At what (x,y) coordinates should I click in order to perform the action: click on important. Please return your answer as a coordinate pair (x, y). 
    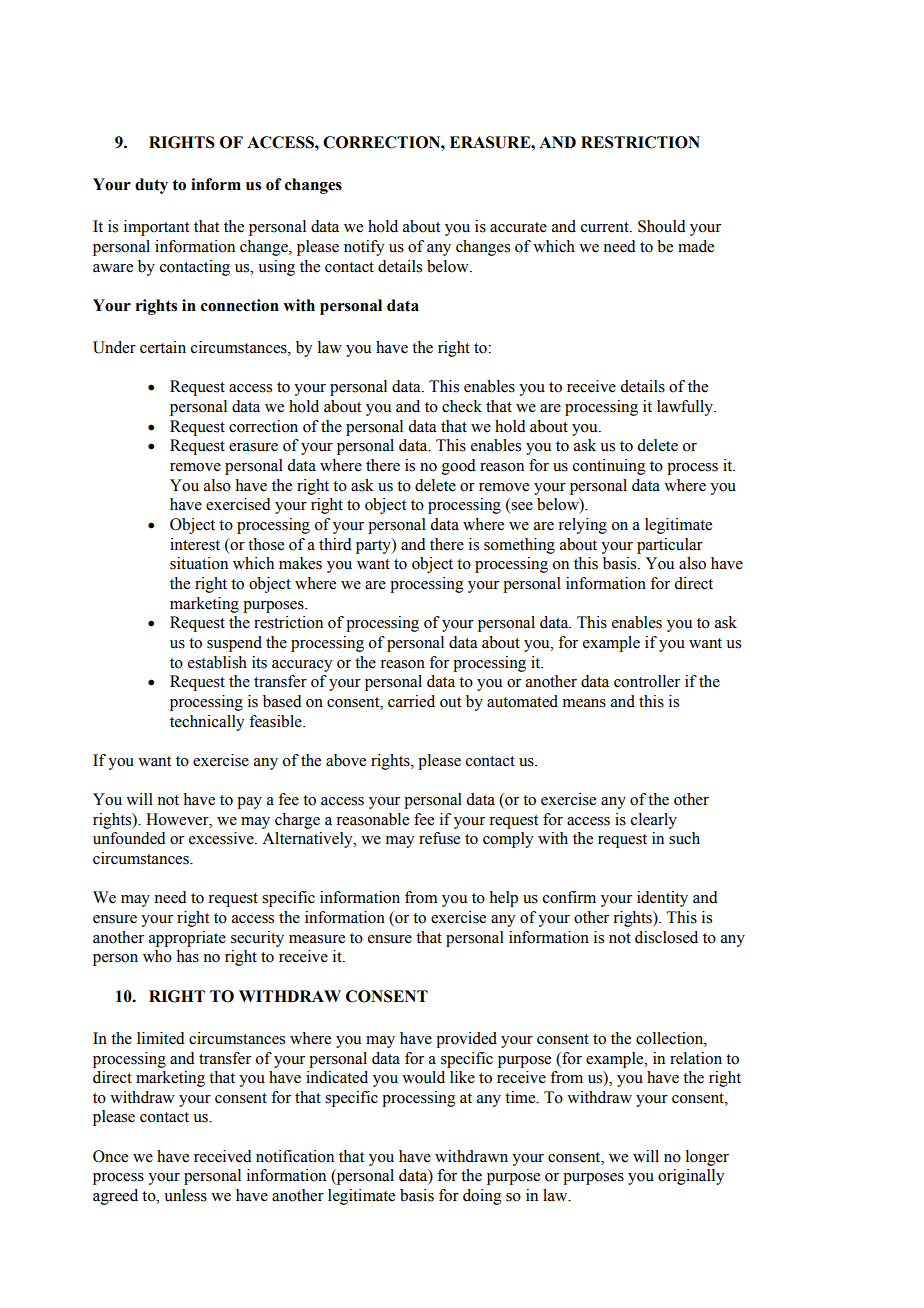
    Looking at the image, I should click on (156, 228).
